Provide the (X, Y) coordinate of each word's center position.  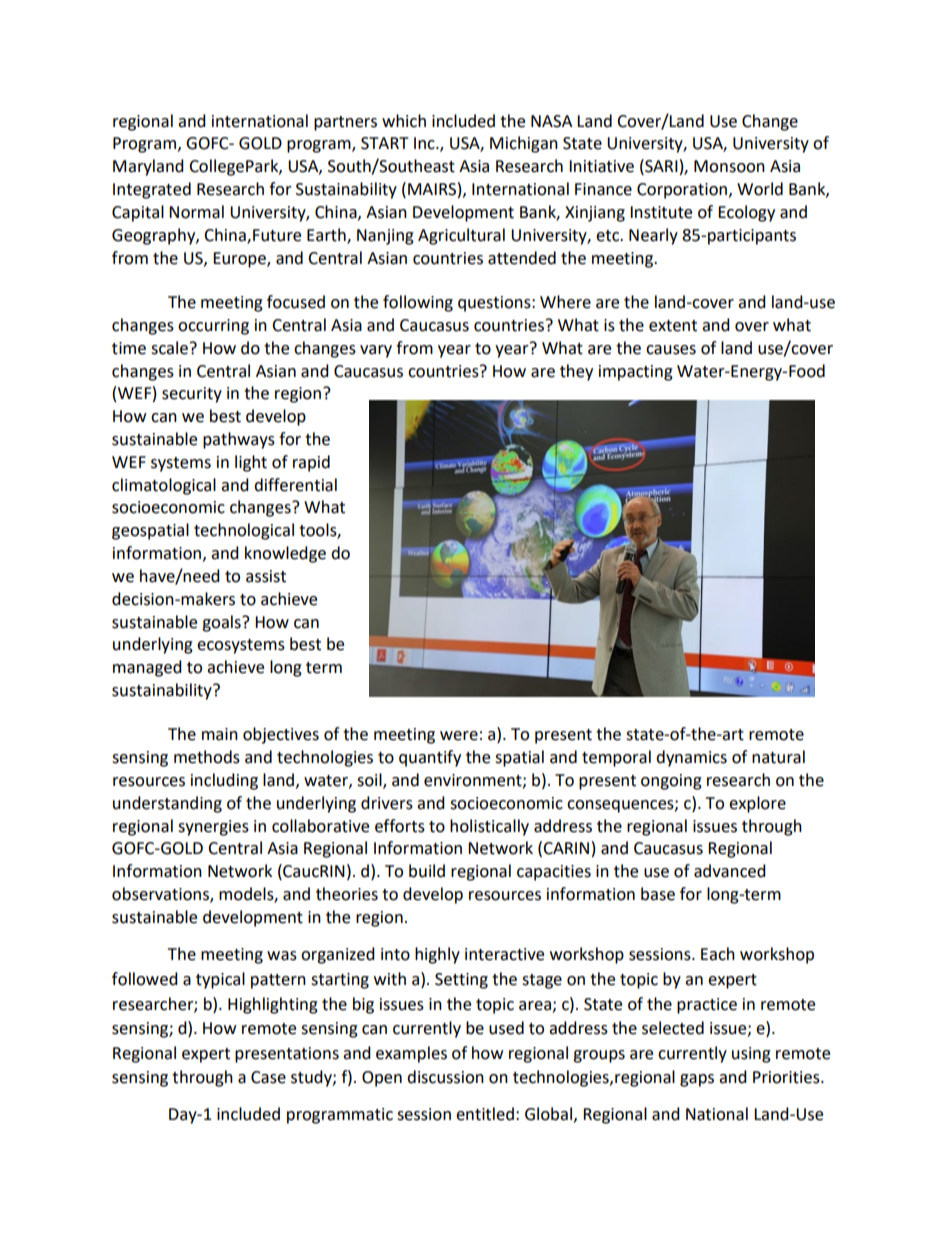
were (459, 736)
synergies (213, 828)
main (220, 734)
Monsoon (729, 166)
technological (244, 531)
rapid (311, 463)
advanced (730, 871)
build (427, 871)
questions (495, 304)
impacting (636, 373)
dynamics (691, 758)
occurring (213, 327)
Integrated (152, 190)
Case (268, 1077)
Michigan (524, 144)
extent (673, 326)
